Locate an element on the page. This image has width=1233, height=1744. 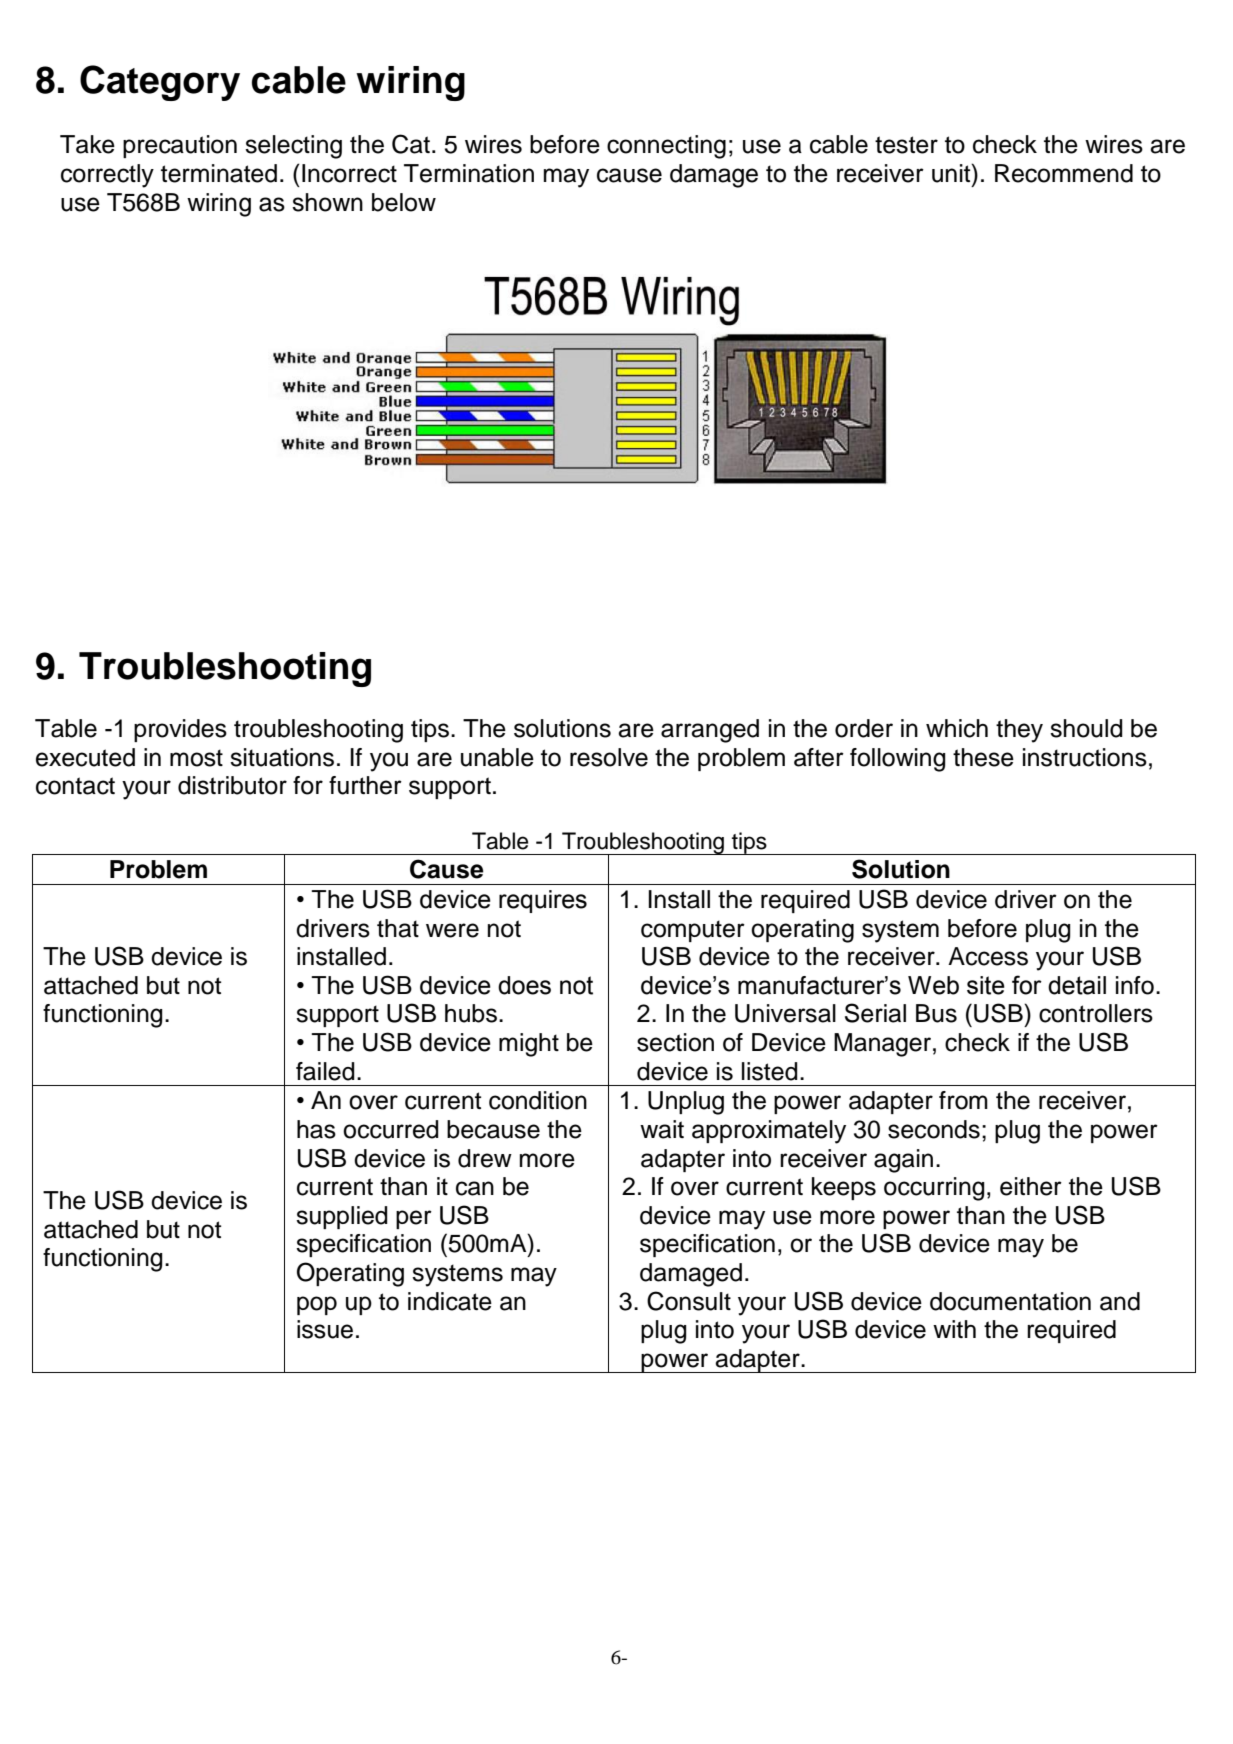
site is located at coordinates (986, 985).
